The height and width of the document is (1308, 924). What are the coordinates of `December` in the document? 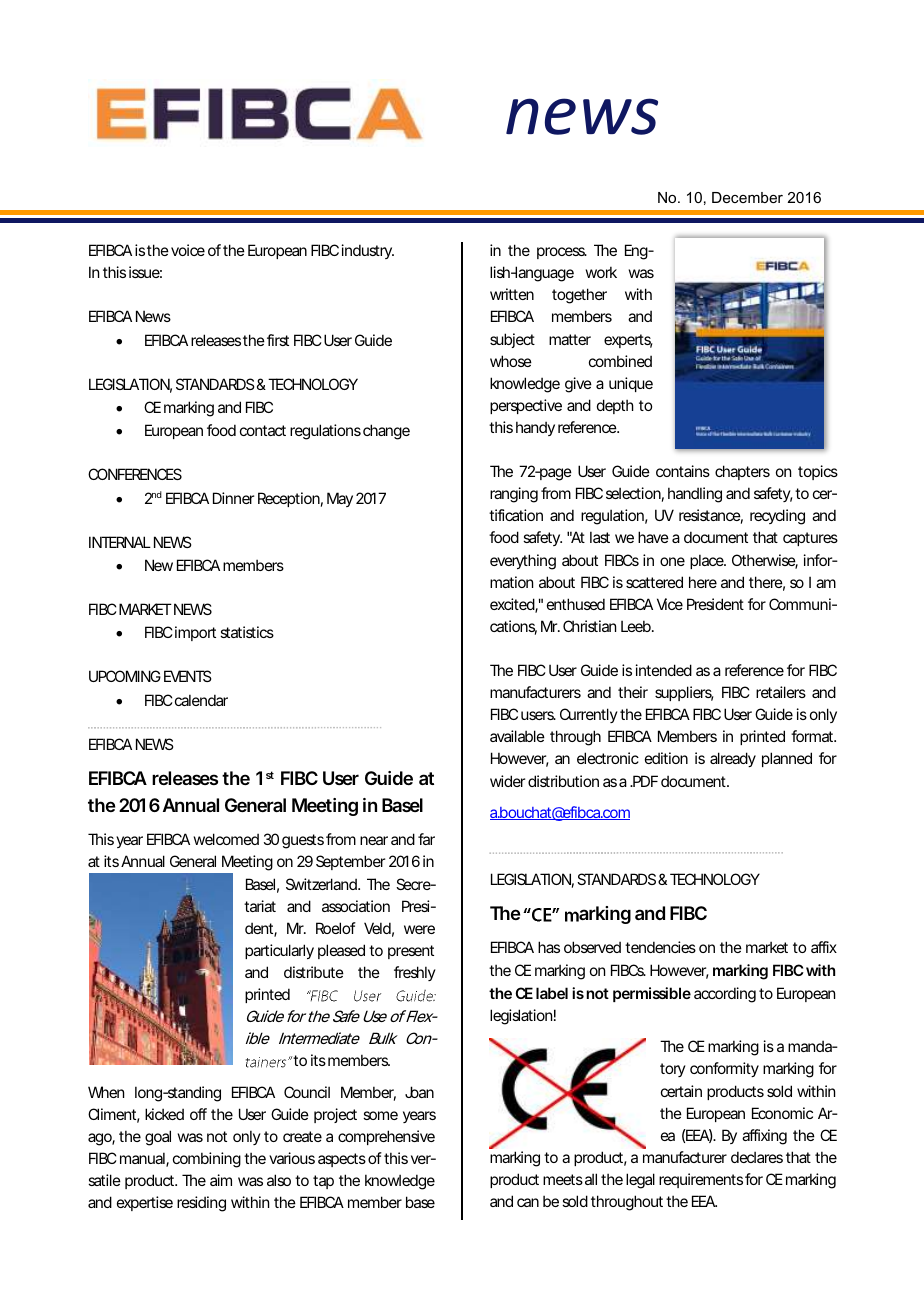 It's located at (747, 197).
